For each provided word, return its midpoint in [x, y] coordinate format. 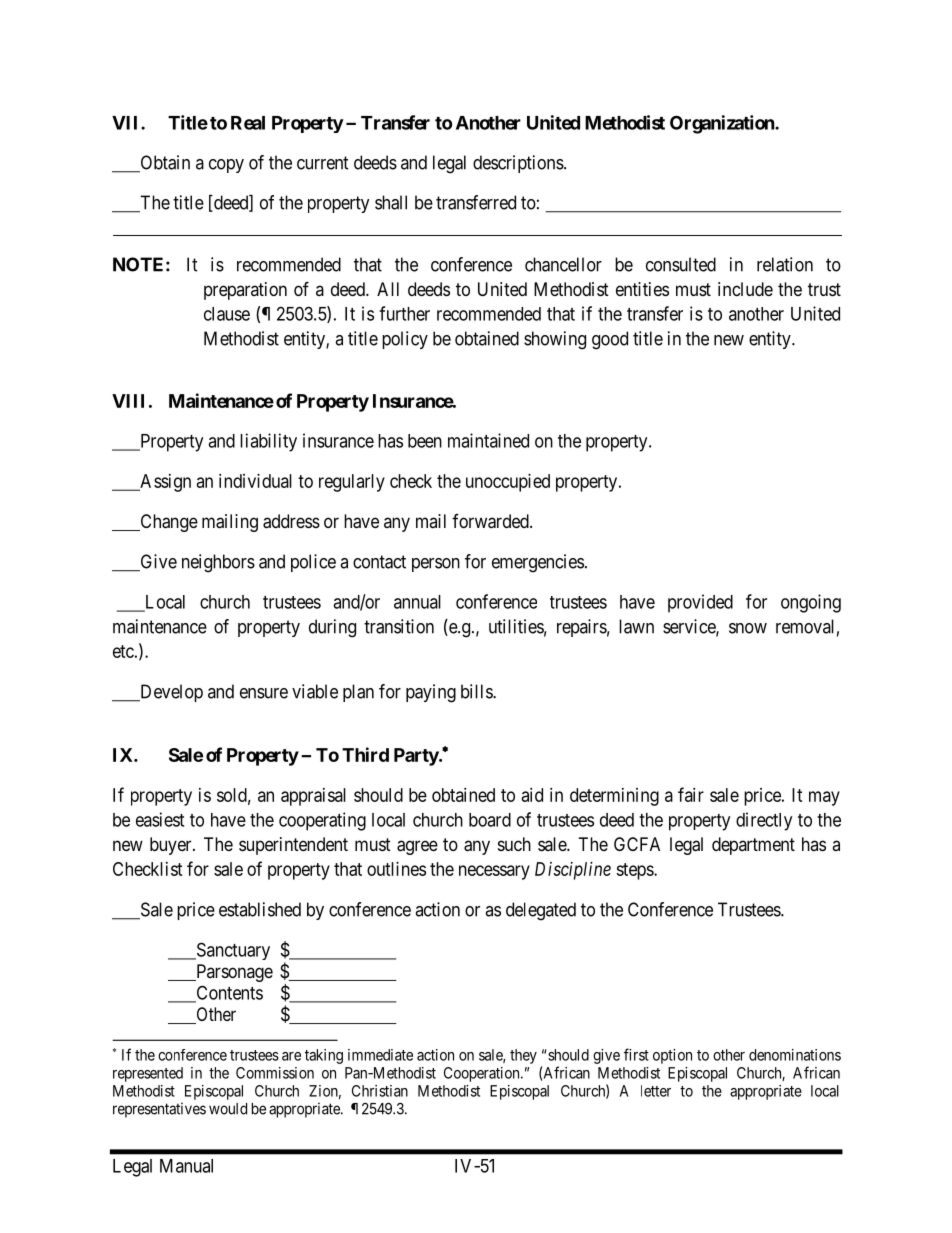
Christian [380, 1091]
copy [226, 166]
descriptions [518, 164]
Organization [723, 124]
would [228, 1109]
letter [656, 1091]
